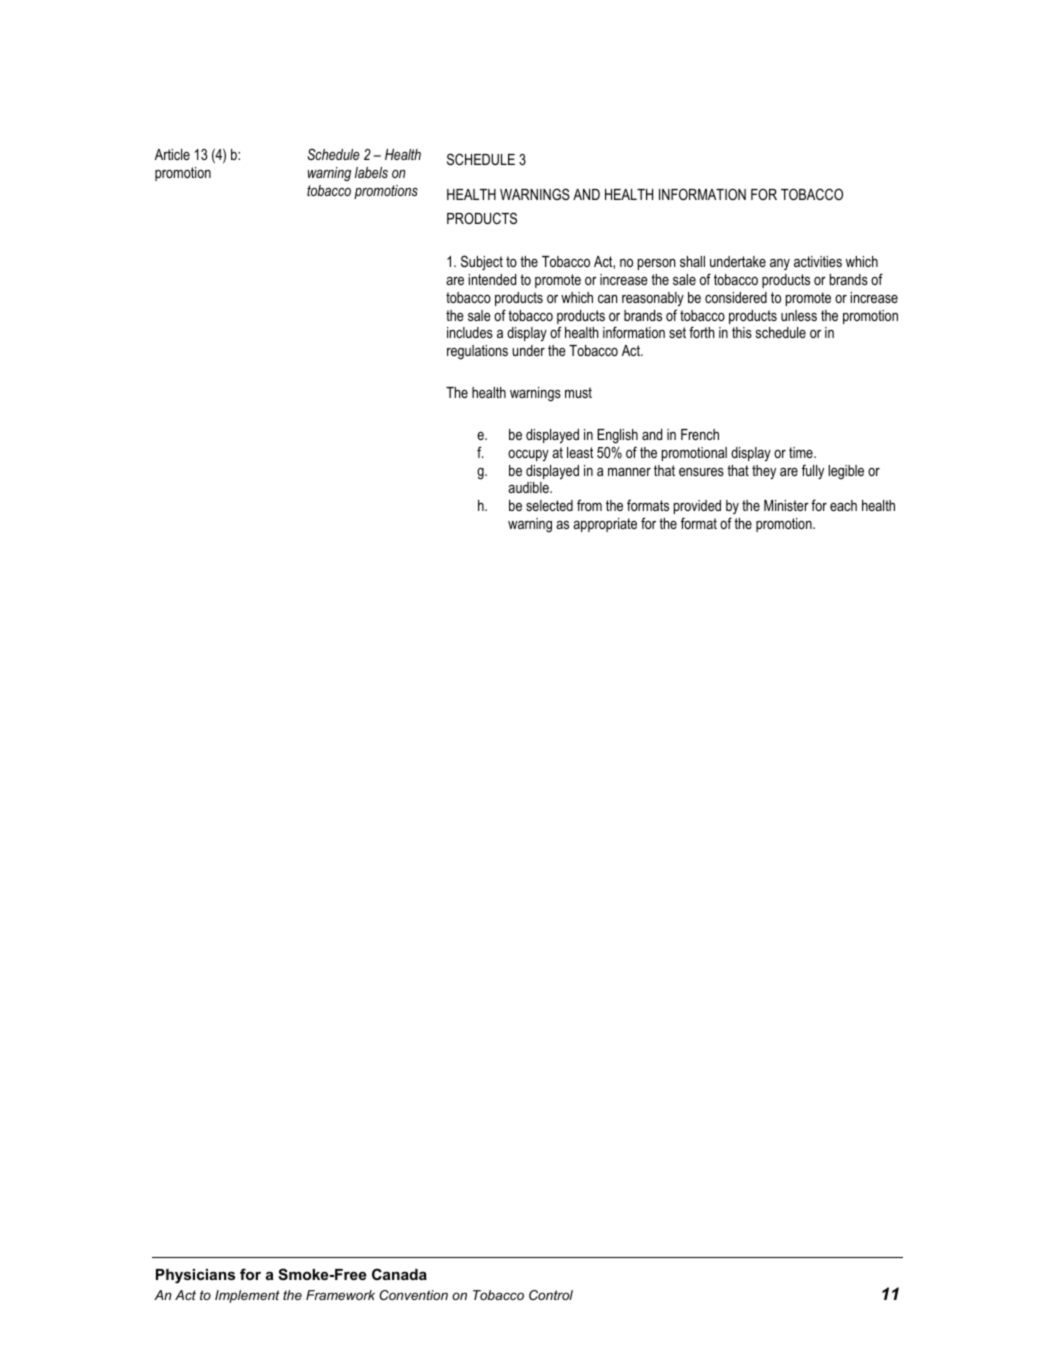 This page has height=1365, width=1055. I want to click on Subject, so click(482, 263).
